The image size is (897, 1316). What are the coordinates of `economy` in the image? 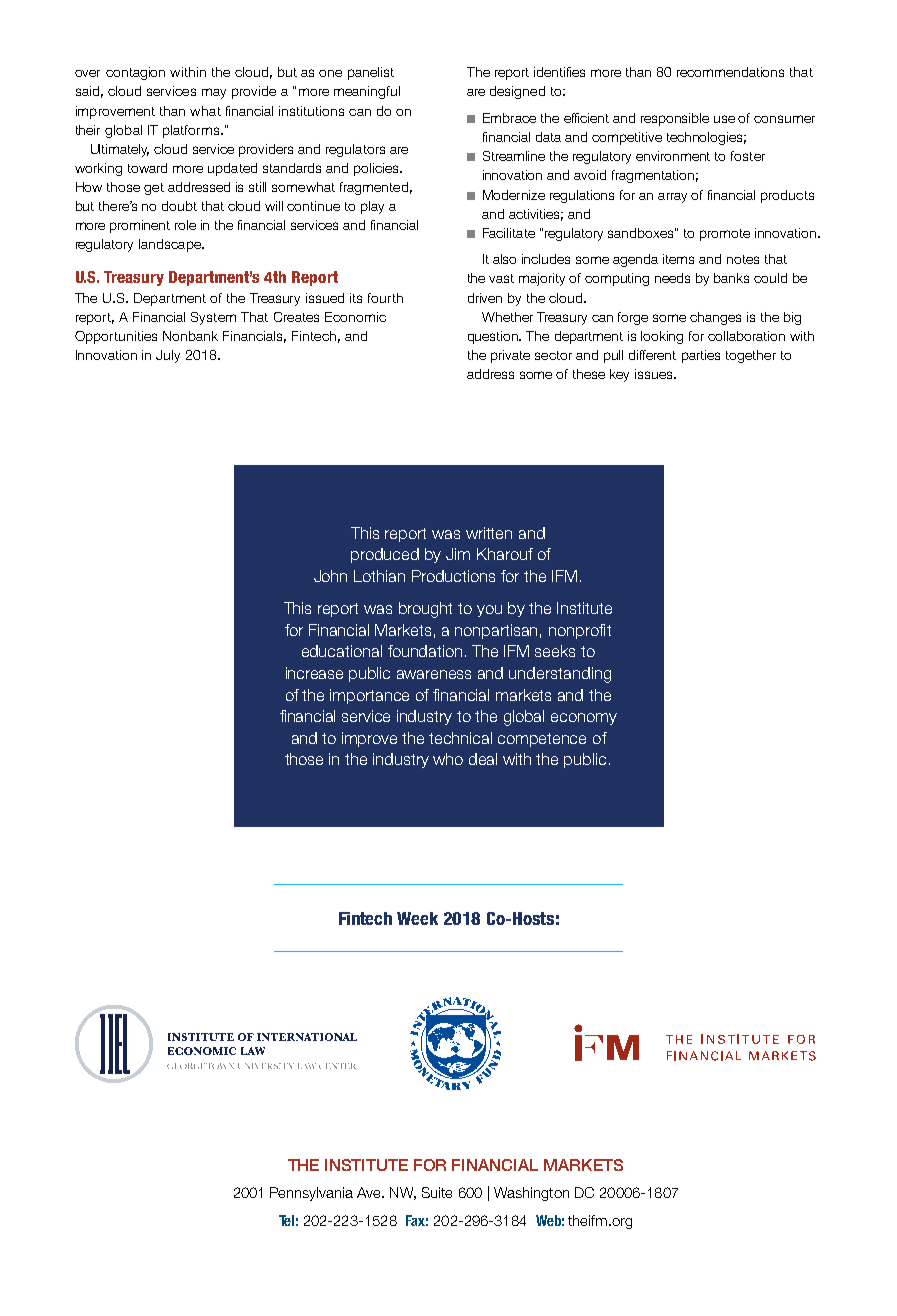 It's located at (584, 719).
